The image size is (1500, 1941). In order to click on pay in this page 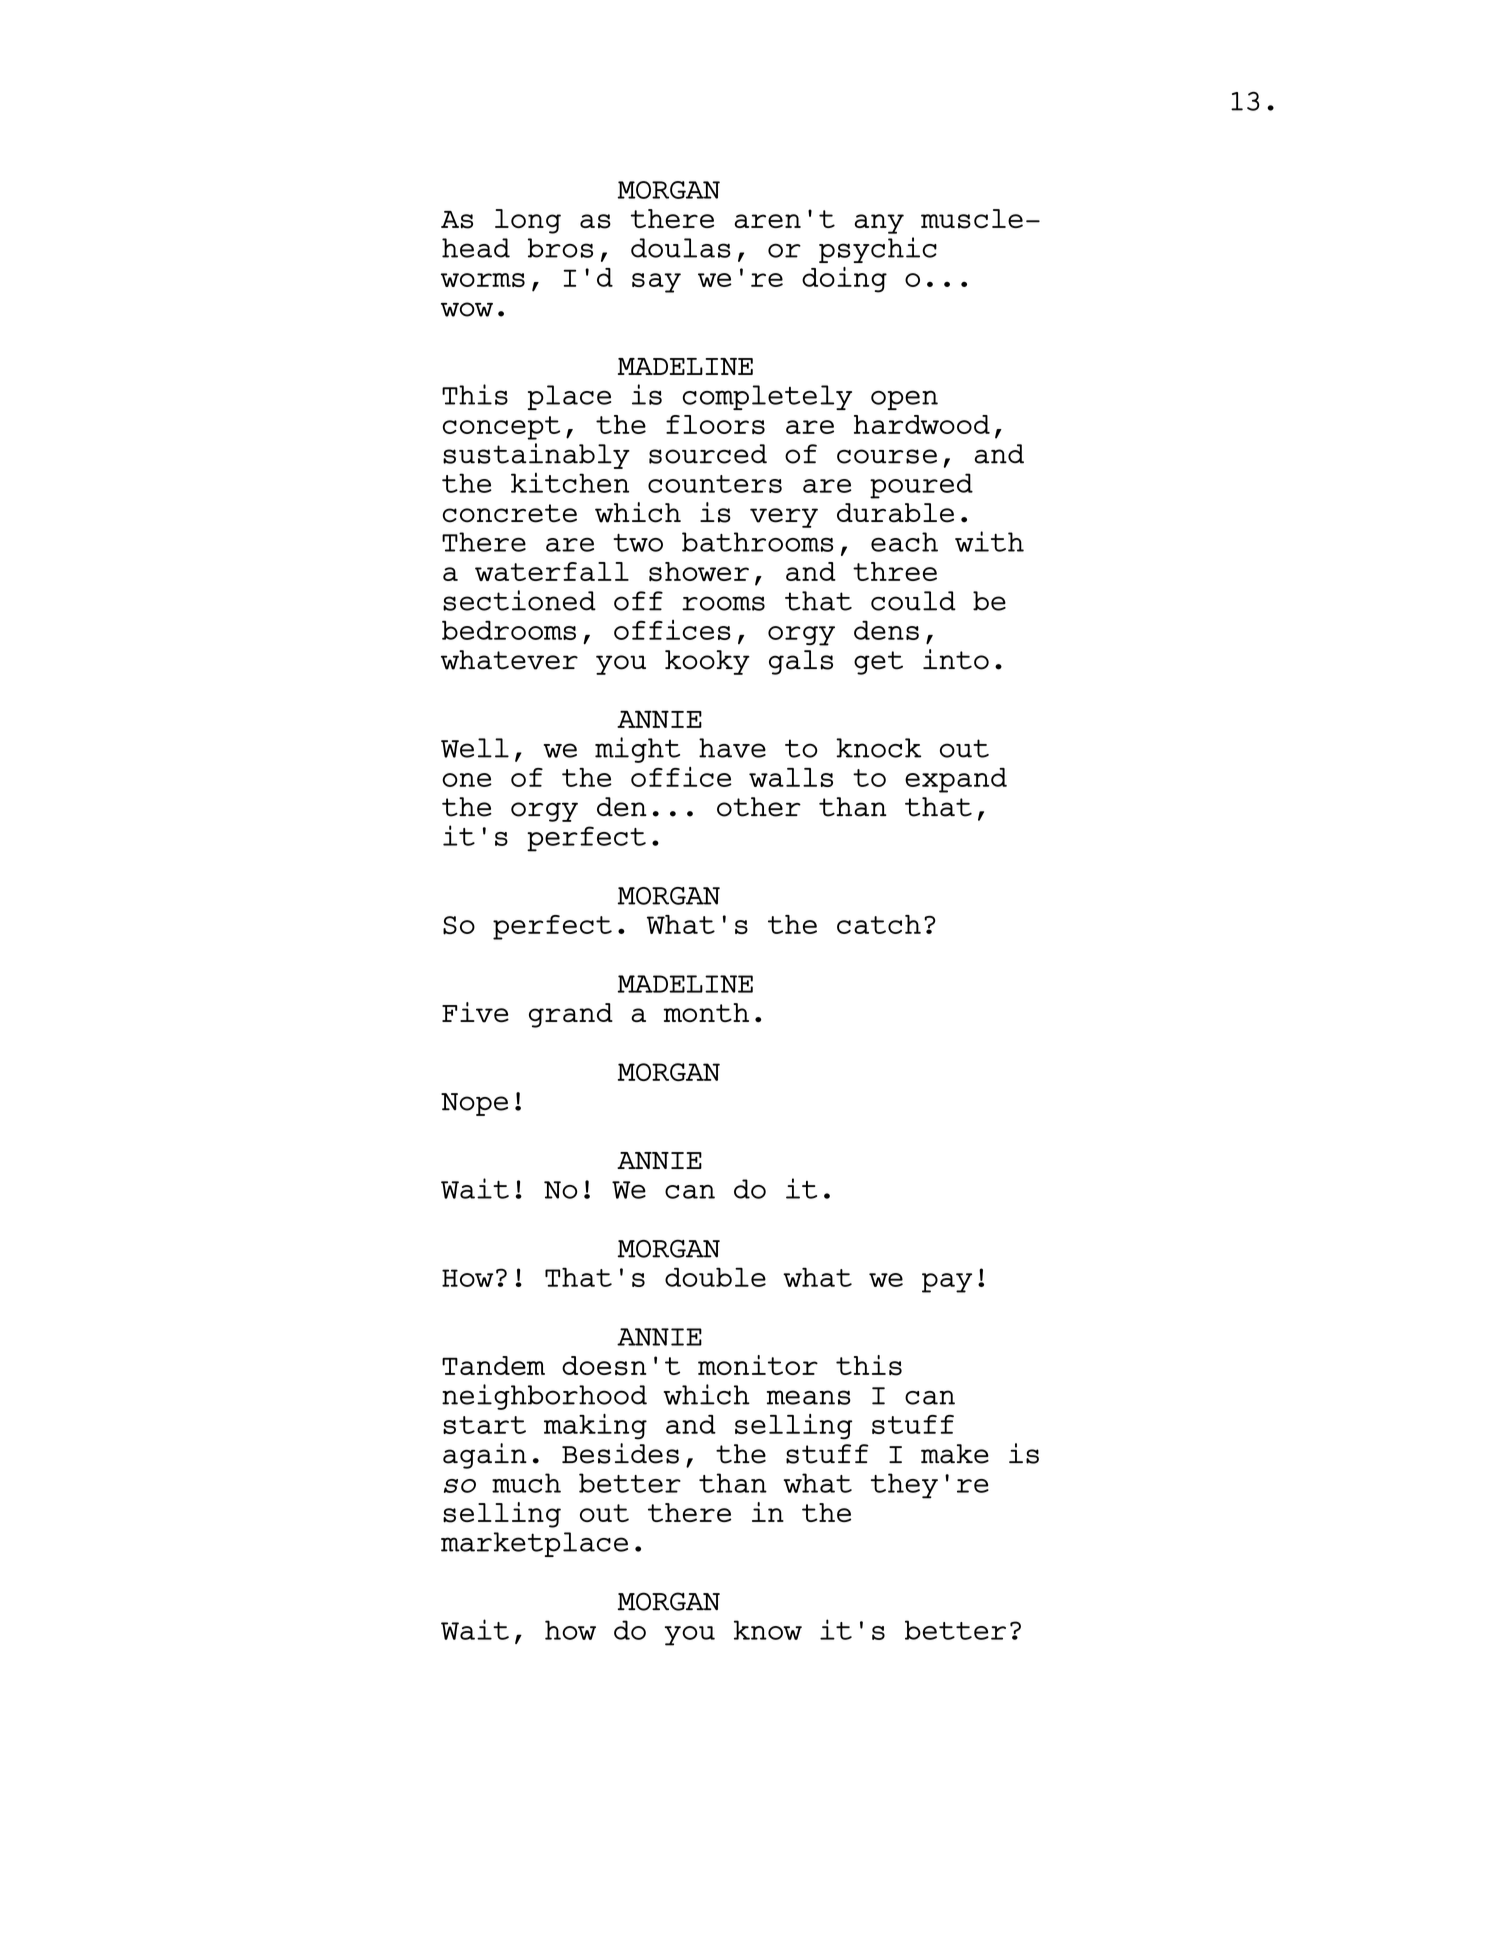, I will do `click(947, 1283)`.
